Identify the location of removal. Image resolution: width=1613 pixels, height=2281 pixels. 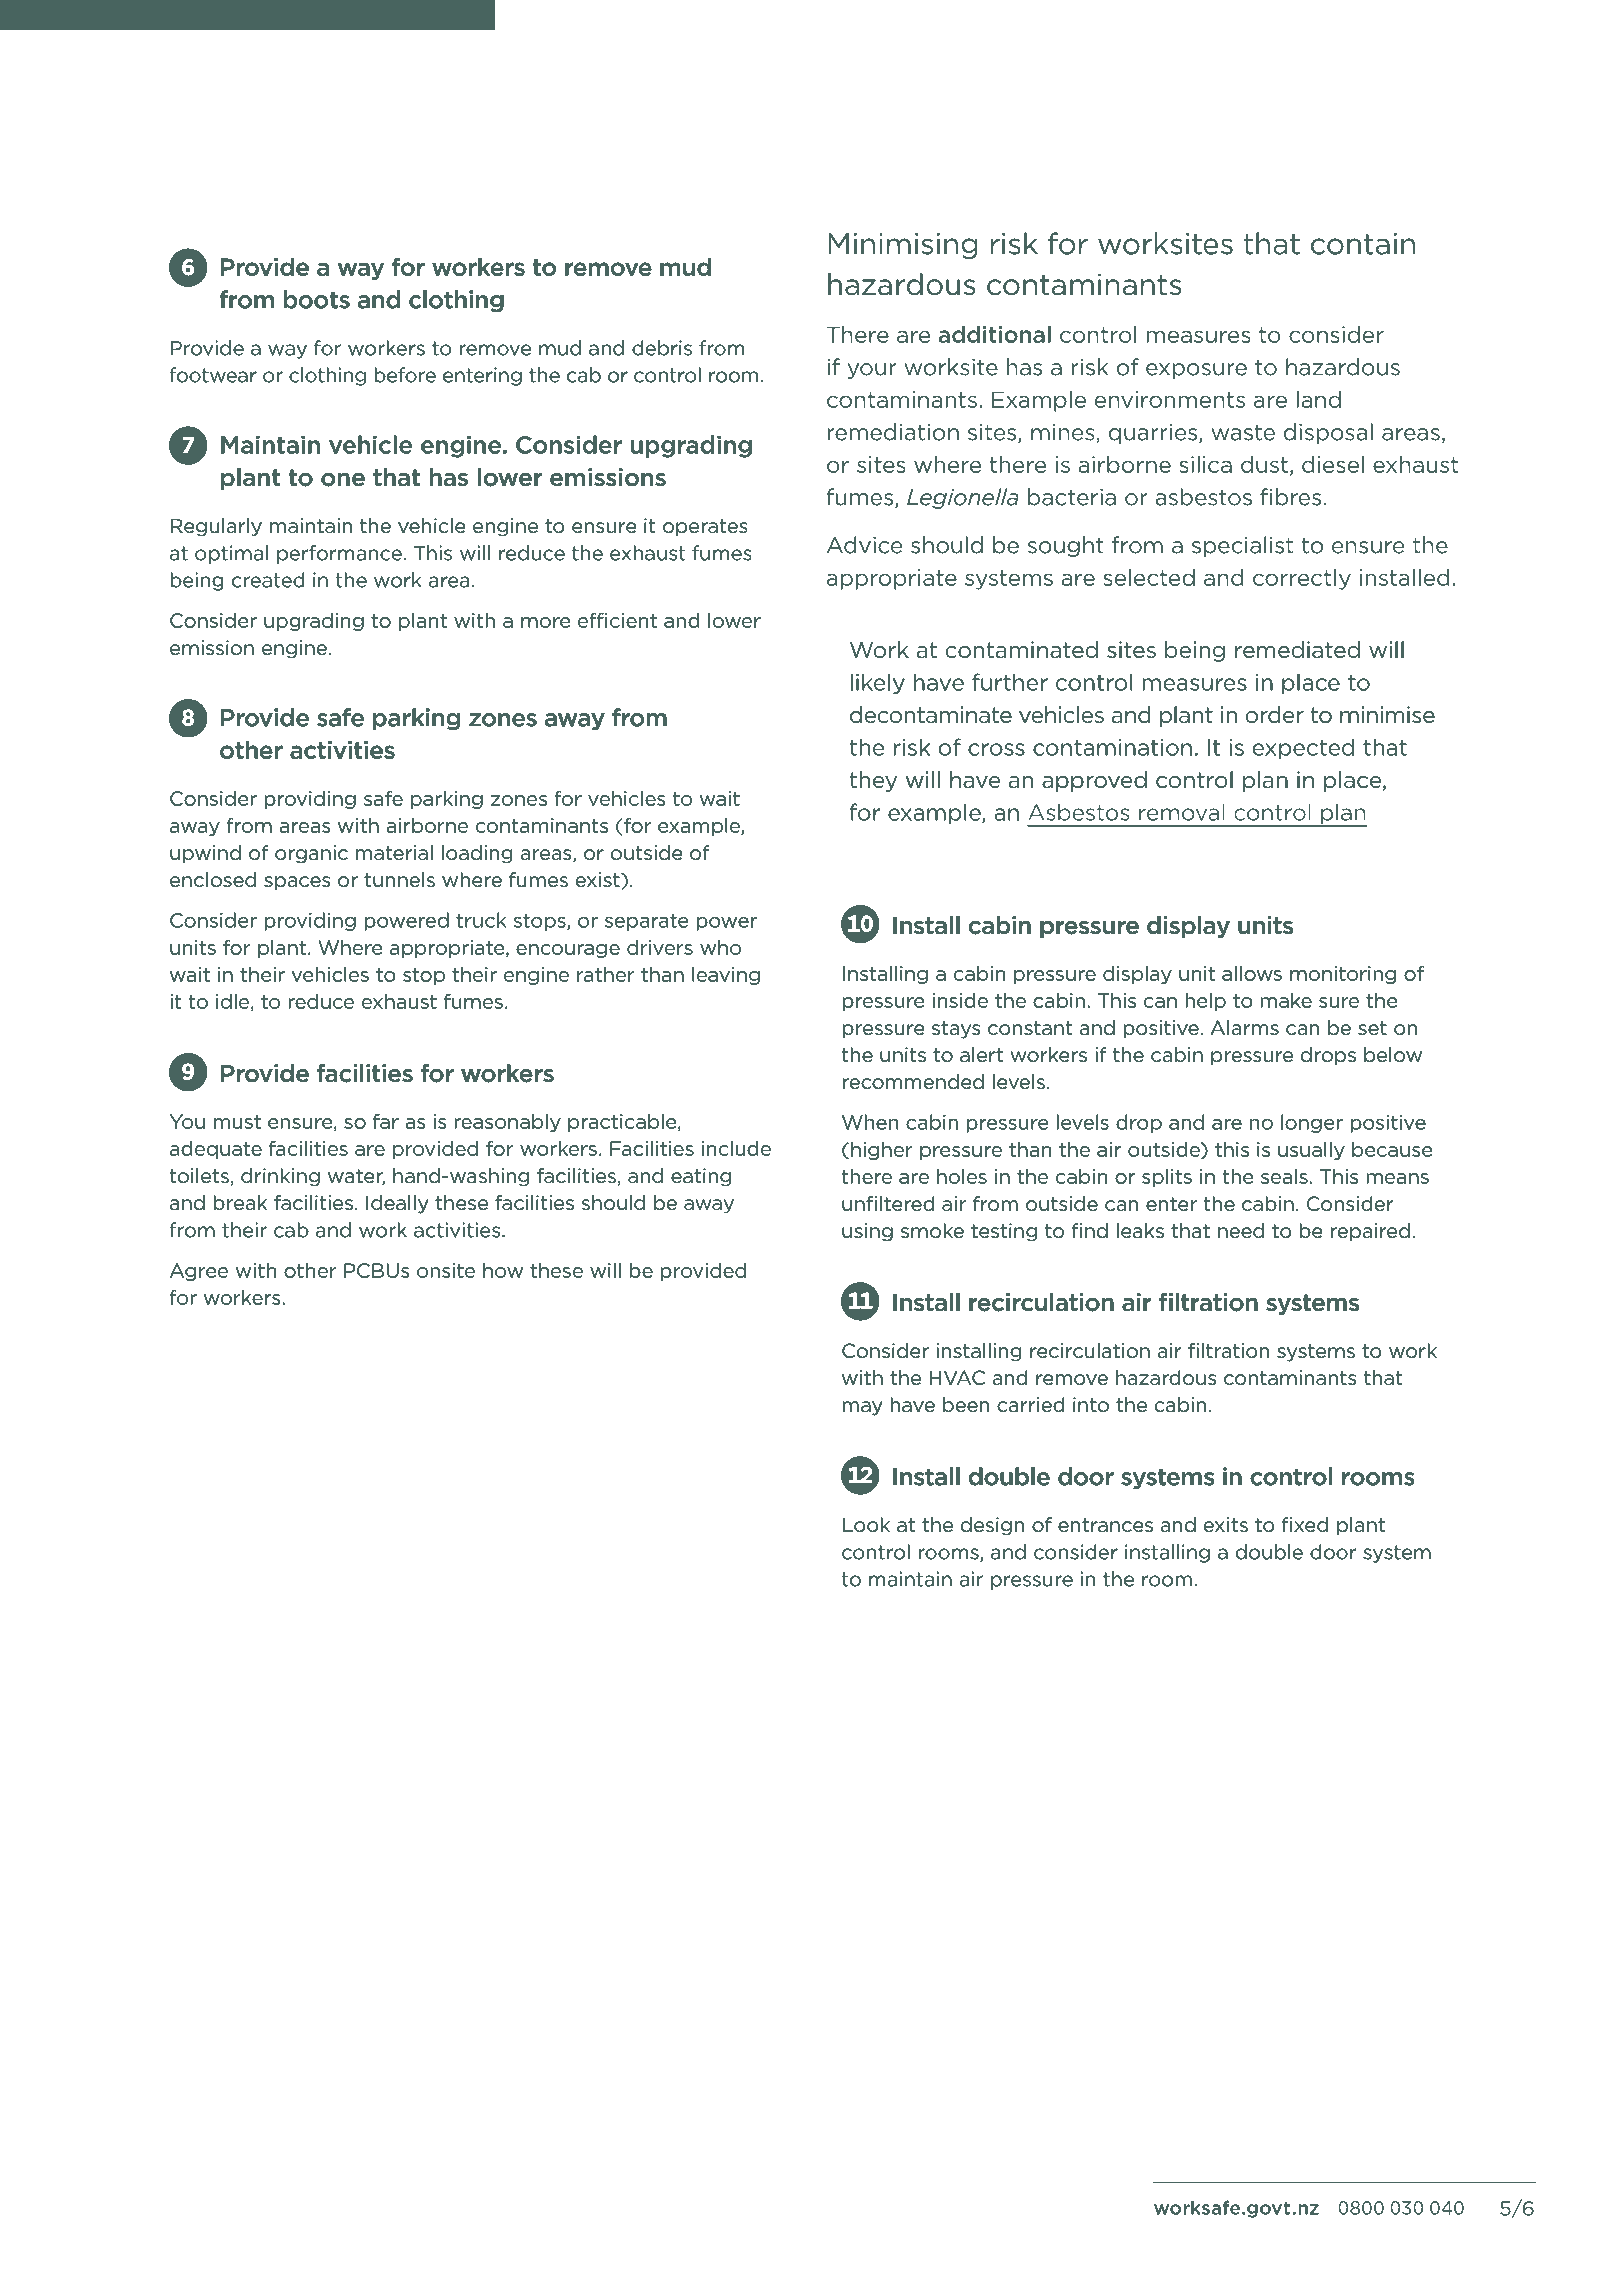
(1182, 812).
